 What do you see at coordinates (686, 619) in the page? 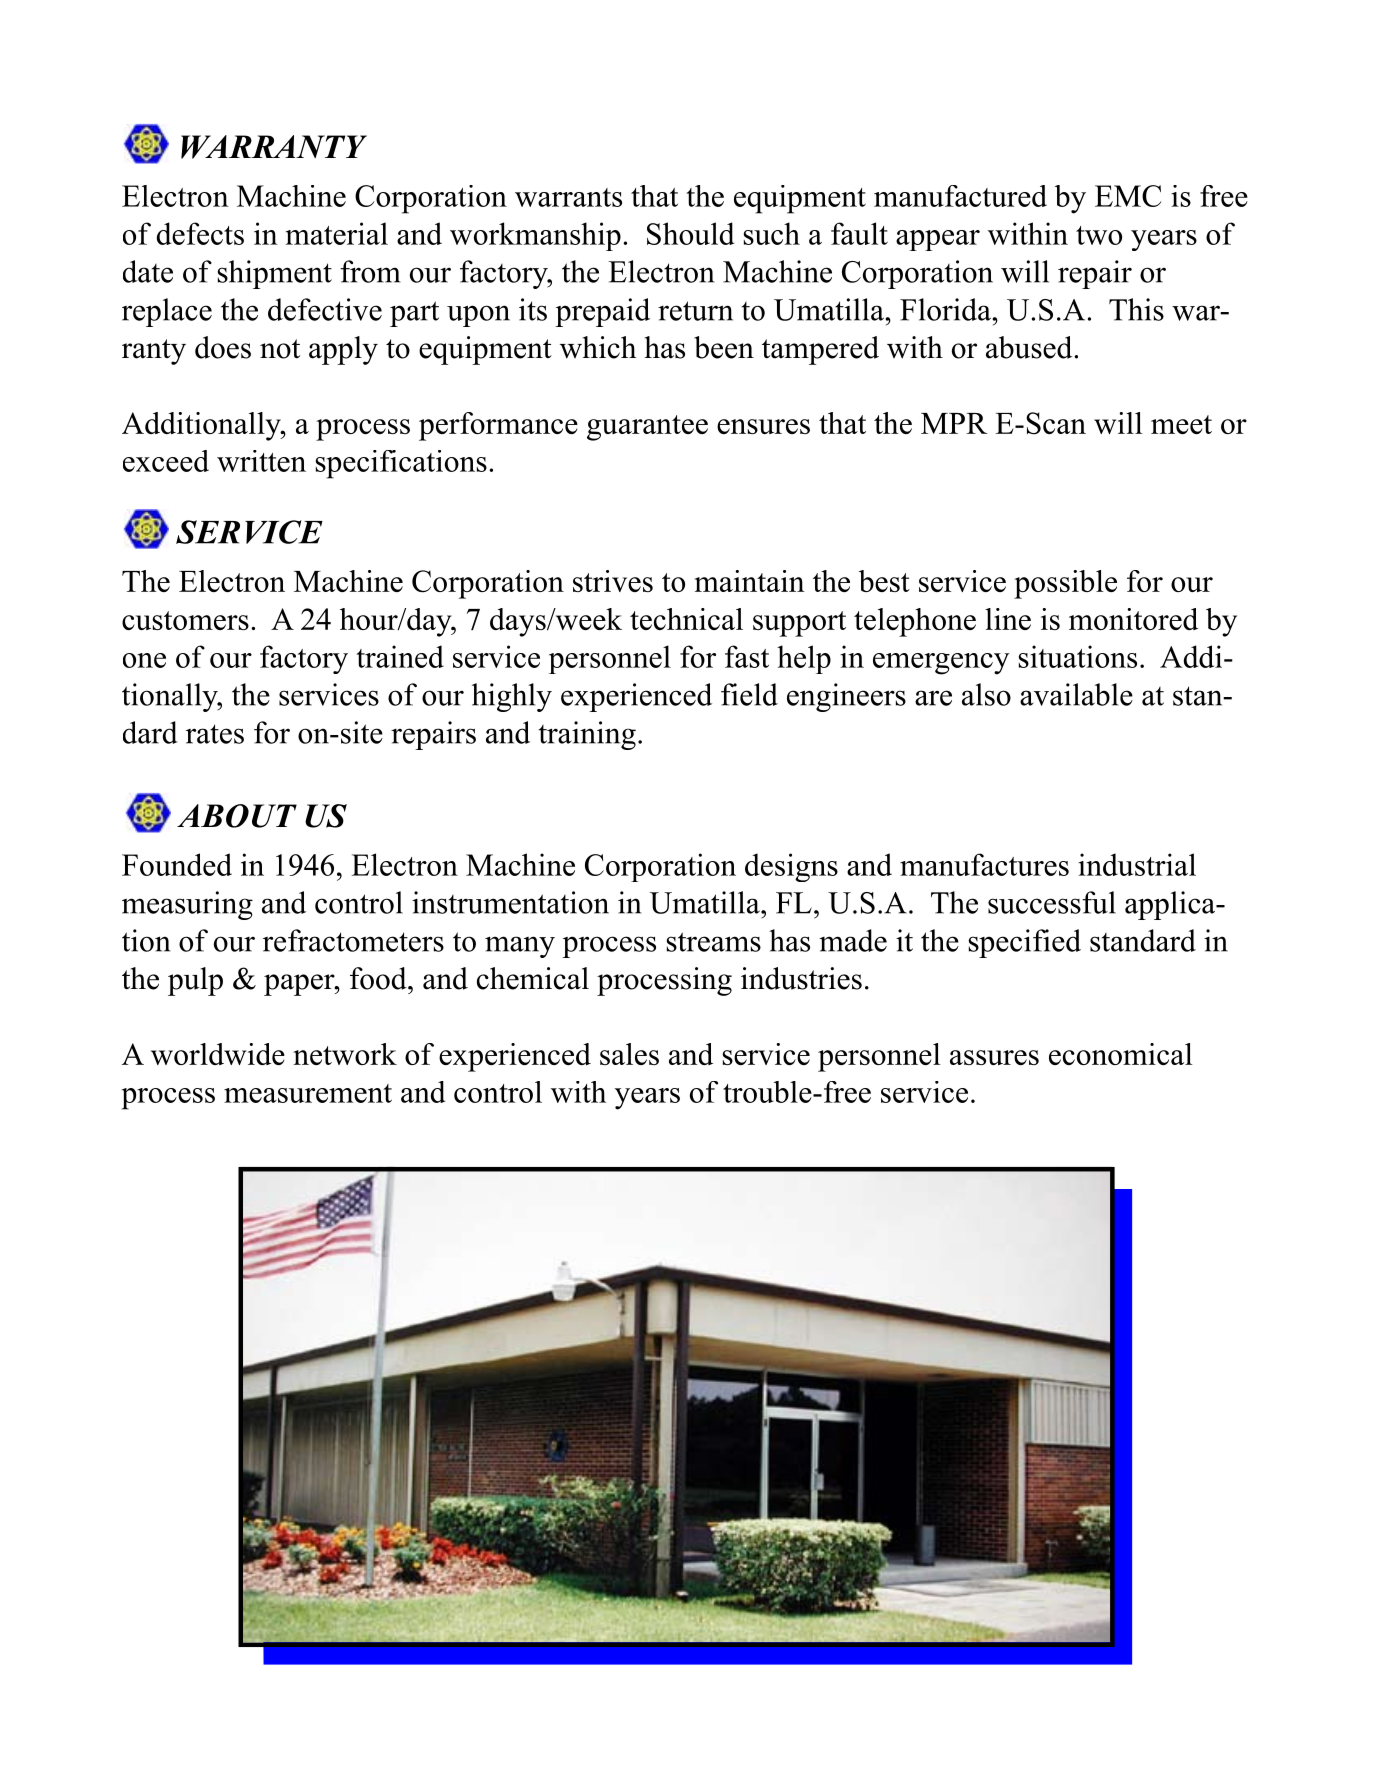
I see `technical` at bounding box center [686, 619].
